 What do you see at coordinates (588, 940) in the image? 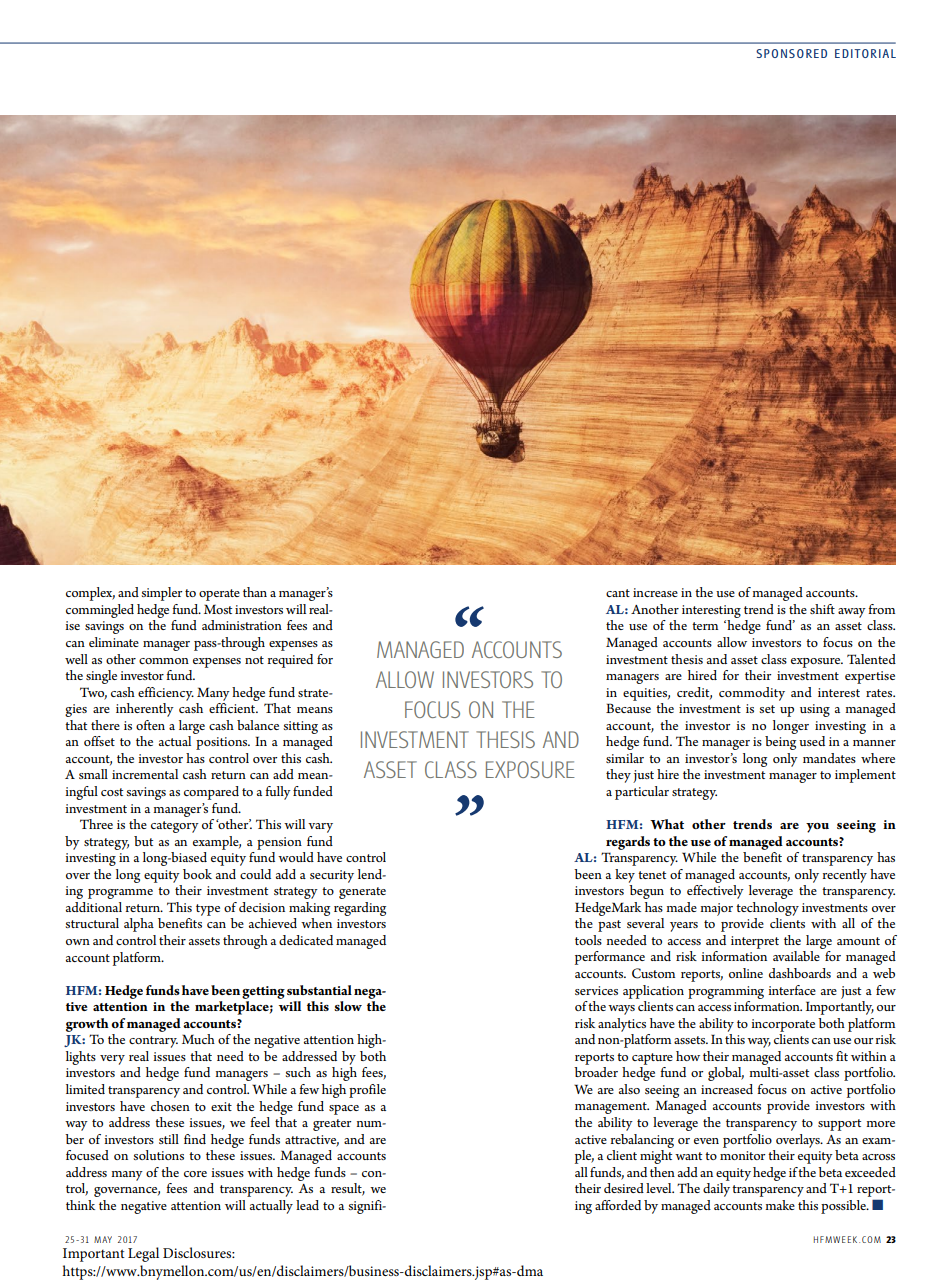
I see `tools` at bounding box center [588, 940].
